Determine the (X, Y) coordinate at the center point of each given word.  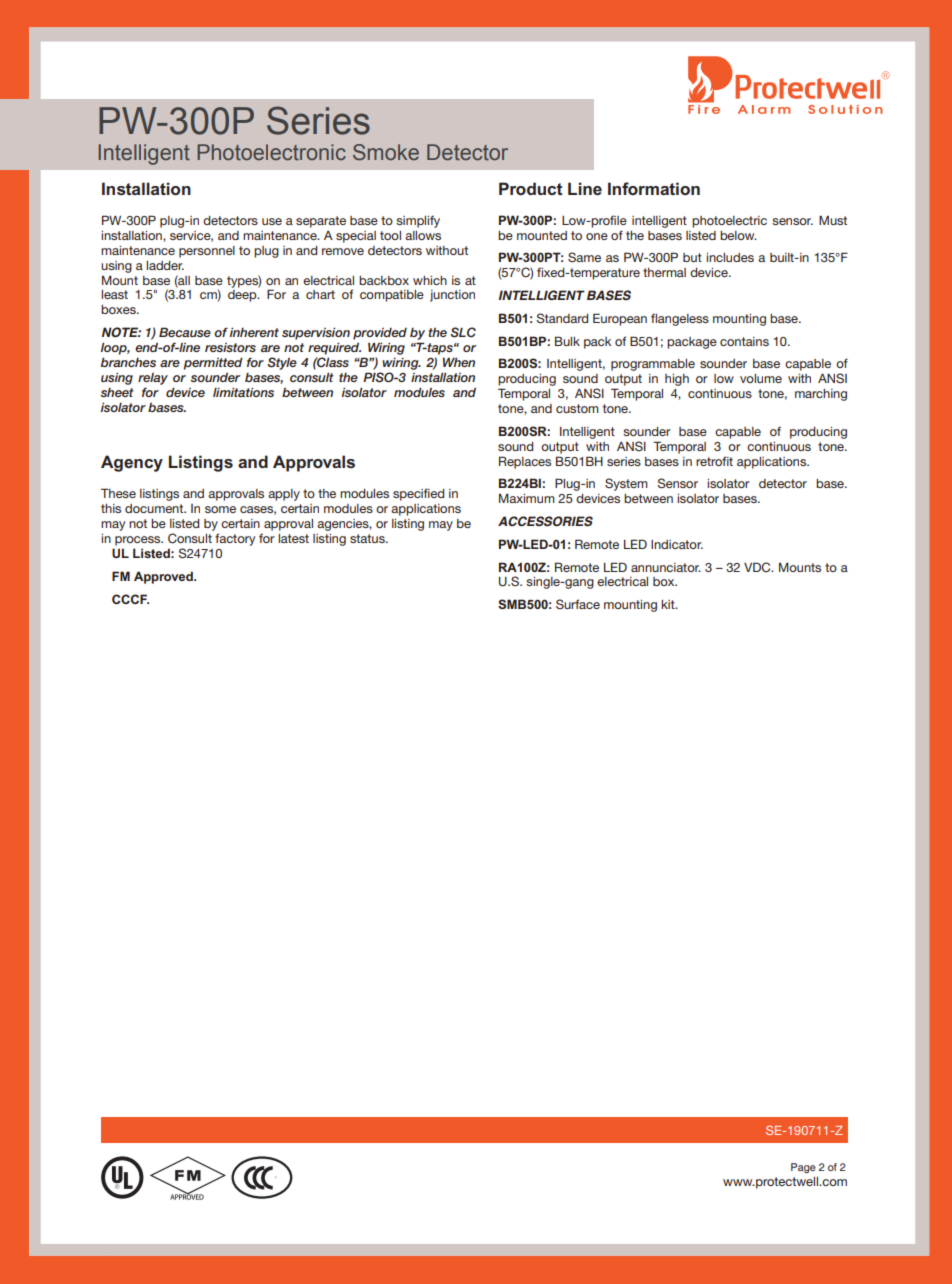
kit (669, 604)
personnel (207, 252)
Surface (578, 604)
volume (761, 378)
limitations (243, 392)
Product (530, 188)
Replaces (525, 462)
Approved (164, 577)
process (139, 541)
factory (235, 539)
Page (803, 1168)
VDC (758, 567)
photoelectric (729, 222)
